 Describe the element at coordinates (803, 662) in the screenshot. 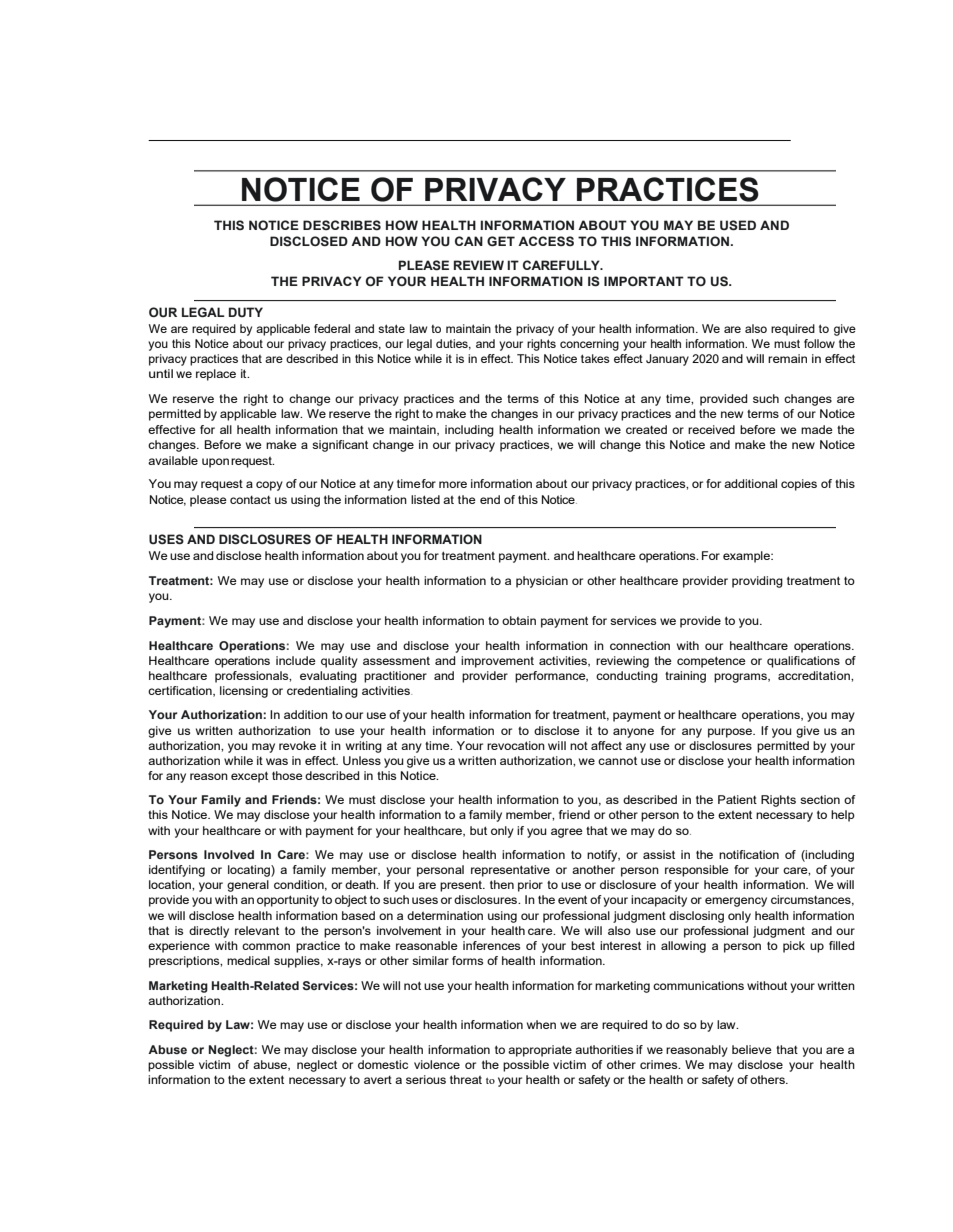

I see `qualifications` at that location.
